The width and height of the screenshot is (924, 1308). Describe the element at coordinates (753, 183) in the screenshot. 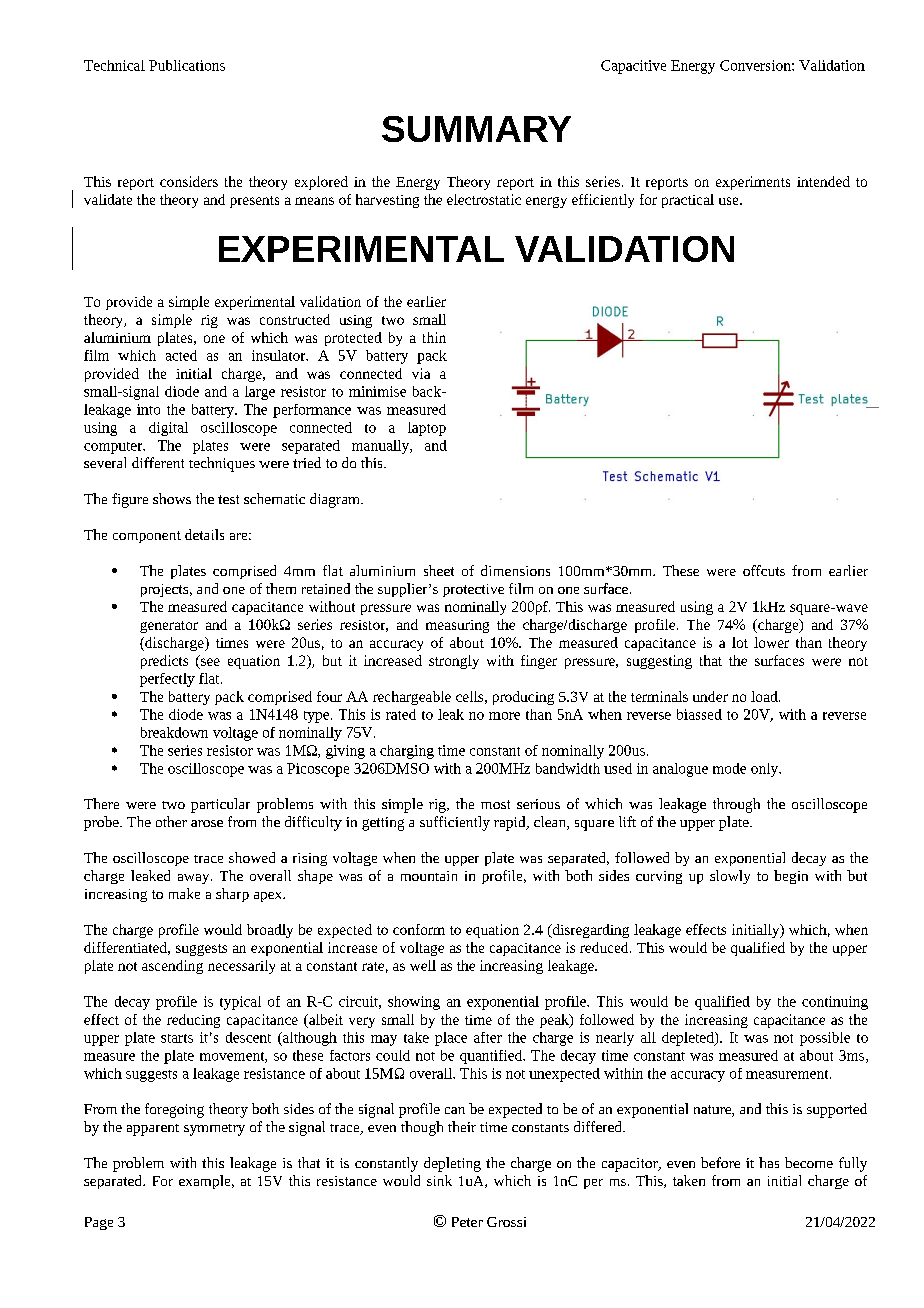

I see `experiments` at that location.
